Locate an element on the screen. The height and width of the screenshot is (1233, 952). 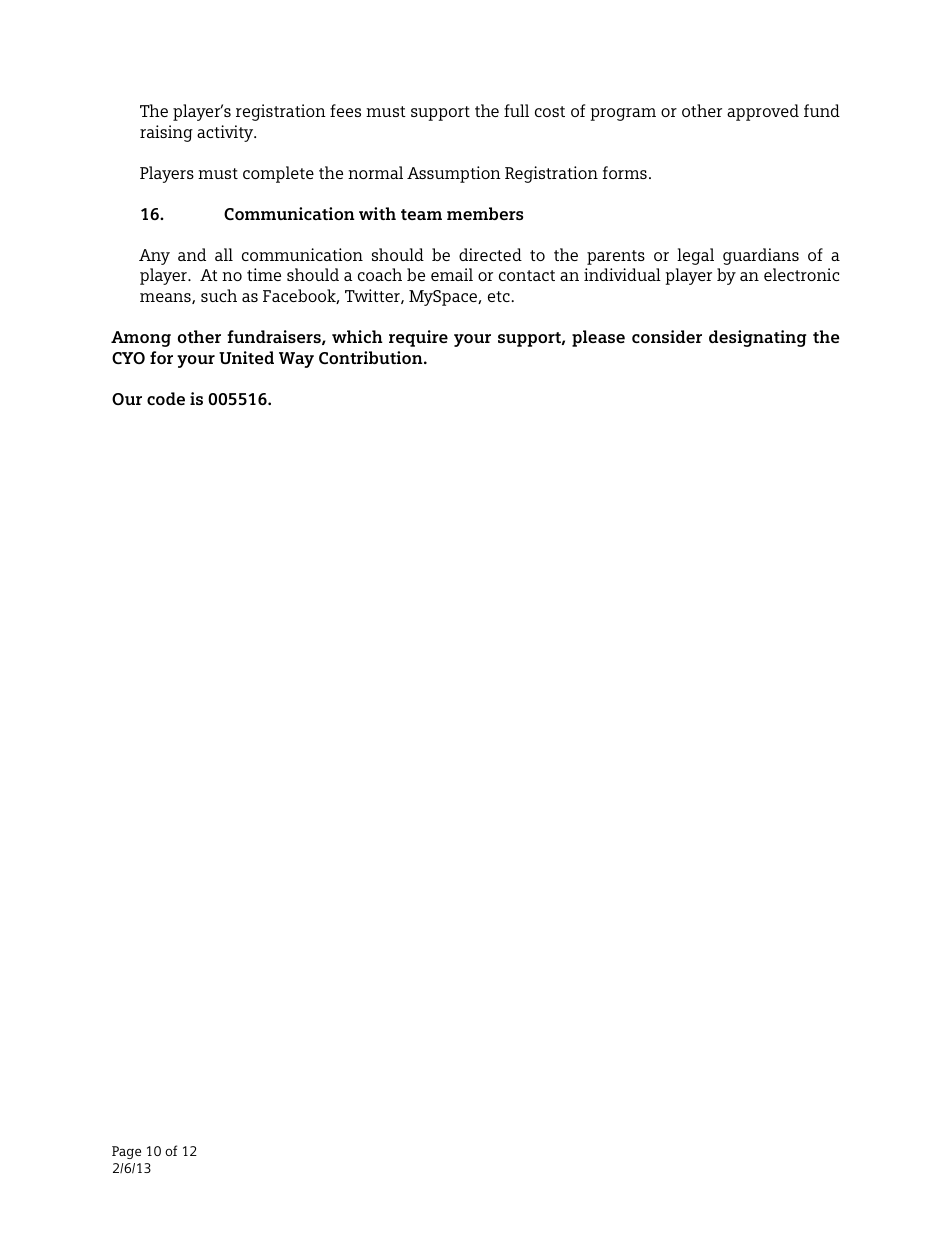
United is located at coordinates (246, 357).
